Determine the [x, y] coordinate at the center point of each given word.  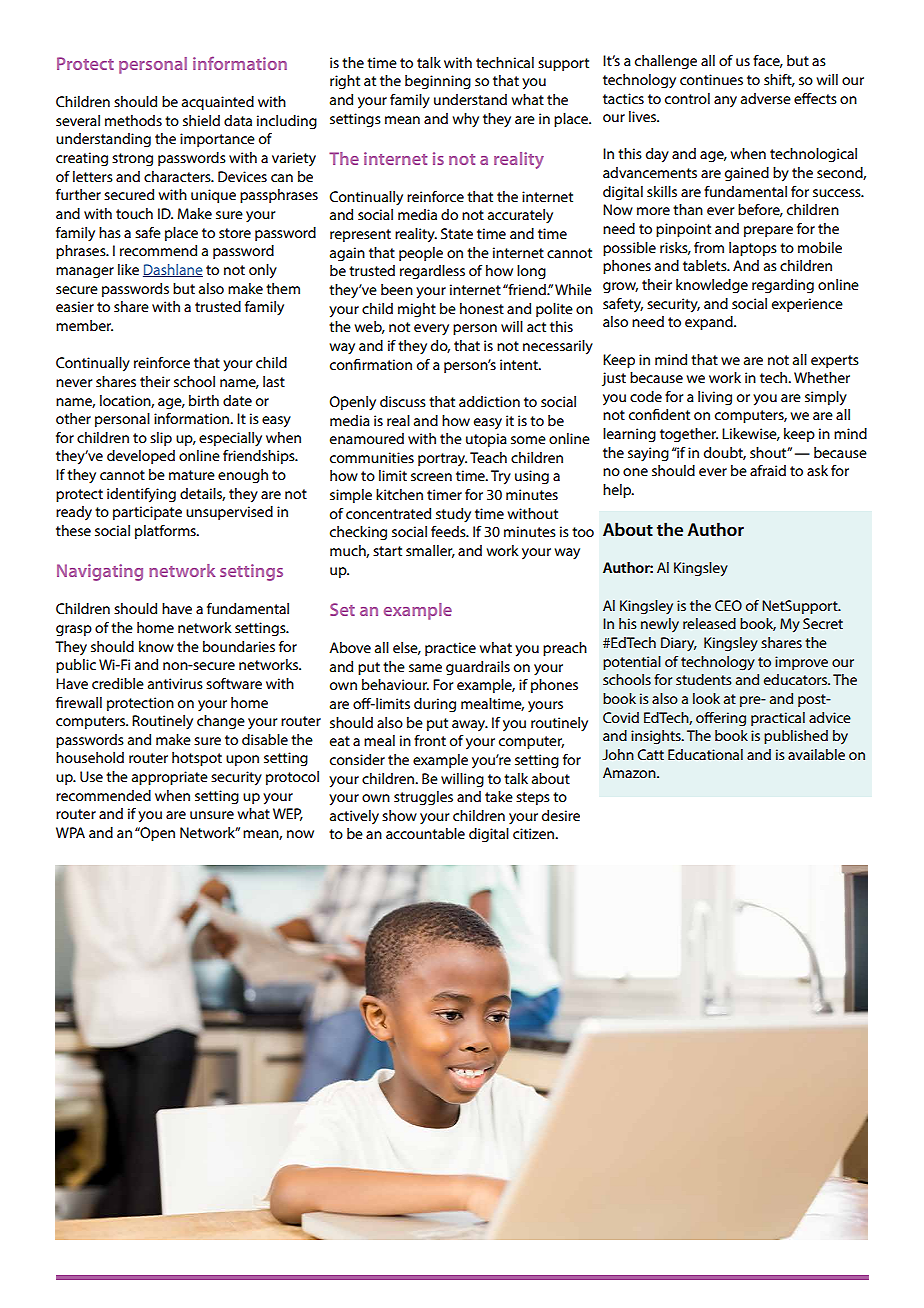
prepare [768, 231]
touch [134, 213]
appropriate [170, 778]
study [453, 515]
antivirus [175, 683]
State [457, 233]
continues [711, 79]
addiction [489, 401]
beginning [438, 82]
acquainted [218, 103]
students [704, 679]
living [715, 398]
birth [204, 400]
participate [147, 513]
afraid [768, 470]
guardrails [478, 668]
